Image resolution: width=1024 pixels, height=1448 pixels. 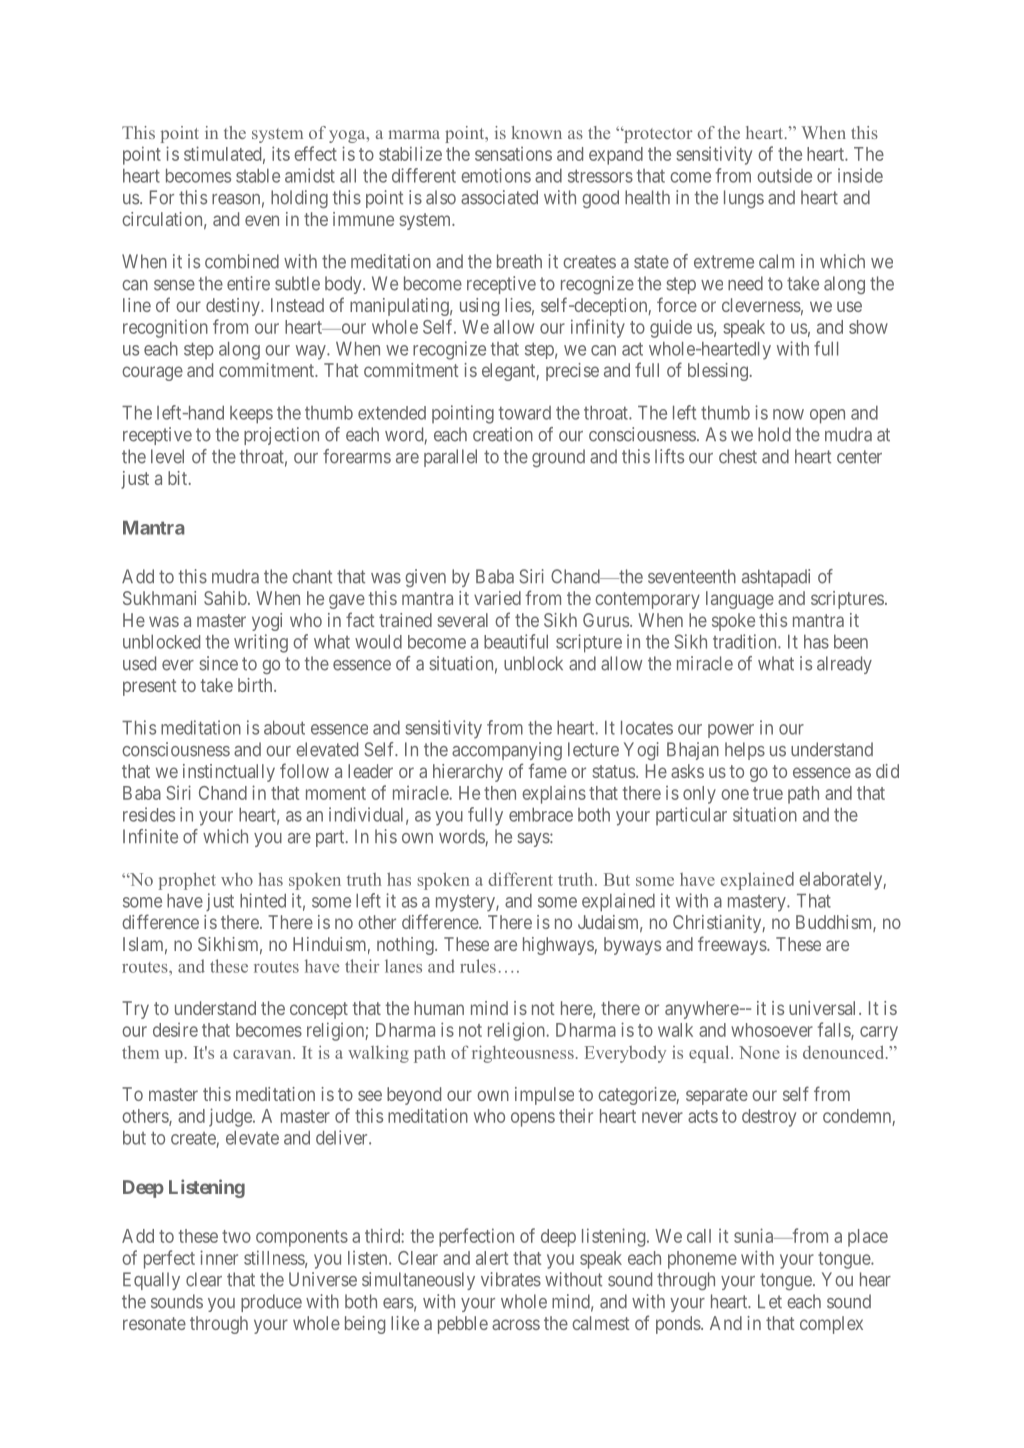 What do you see at coordinates (219, 1257) in the screenshot?
I see `inner` at bounding box center [219, 1257].
